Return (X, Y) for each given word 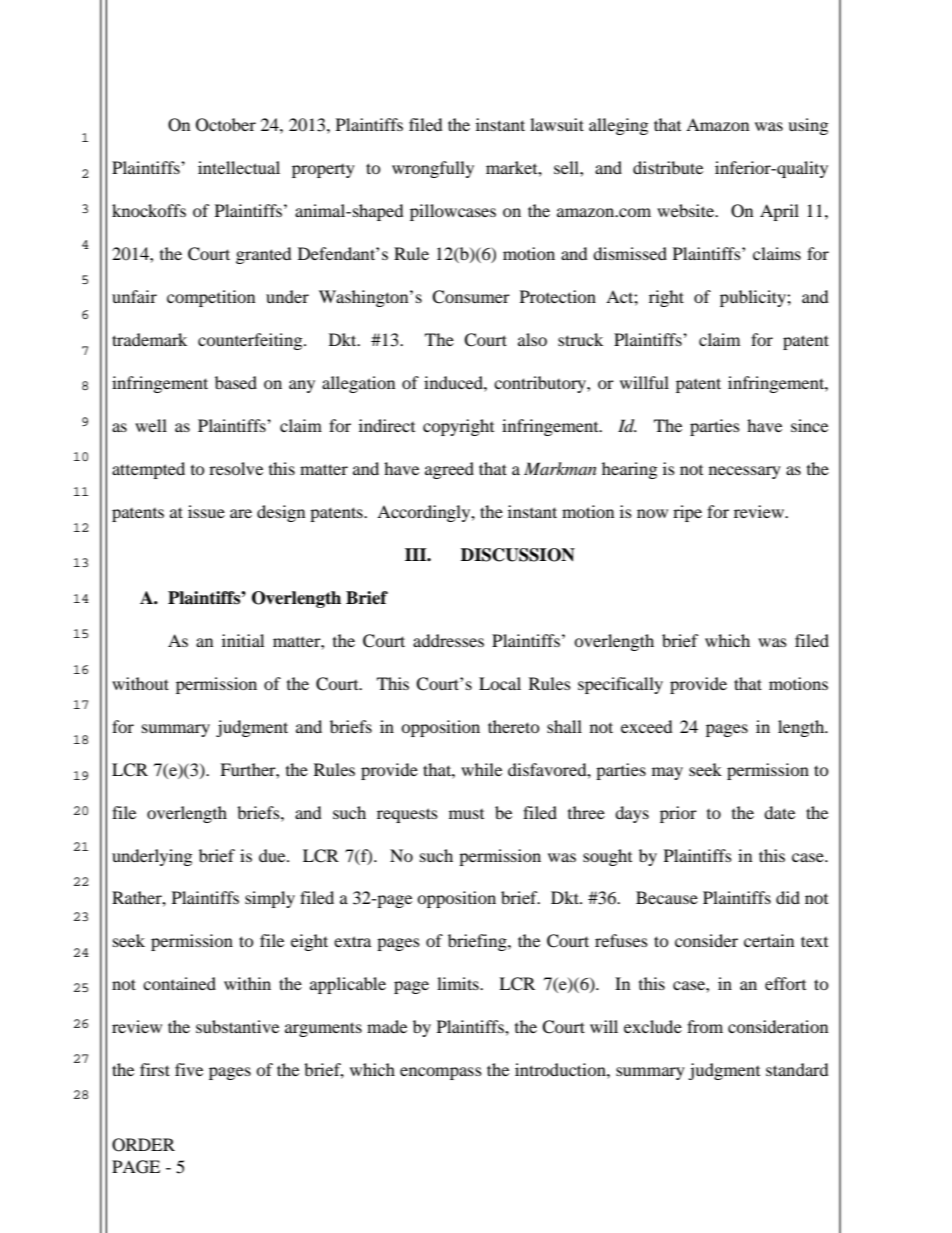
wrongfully (433, 169)
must (466, 814)
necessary (745, 472)
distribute (668, 167)
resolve (236, 468)
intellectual (239, 167)
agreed (449, 470)
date (779, 812)
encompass (441, 1073)
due (273, 855)
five (189, 1069)
